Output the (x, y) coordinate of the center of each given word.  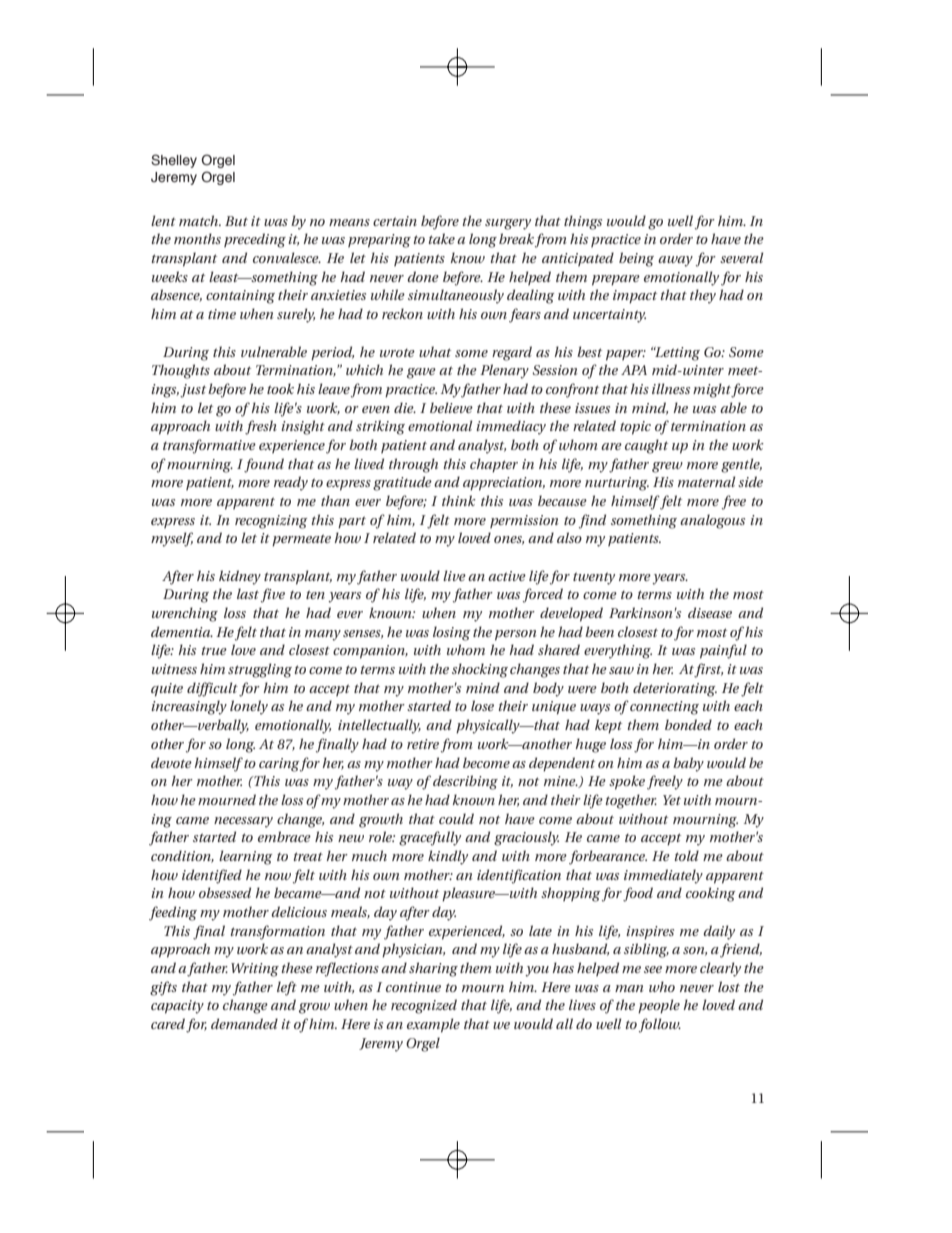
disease (710, 612)
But (236, 221)
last (248, 593)
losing (451, 633)
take (441, 238)
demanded (244, 1023)
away (675, 261)
